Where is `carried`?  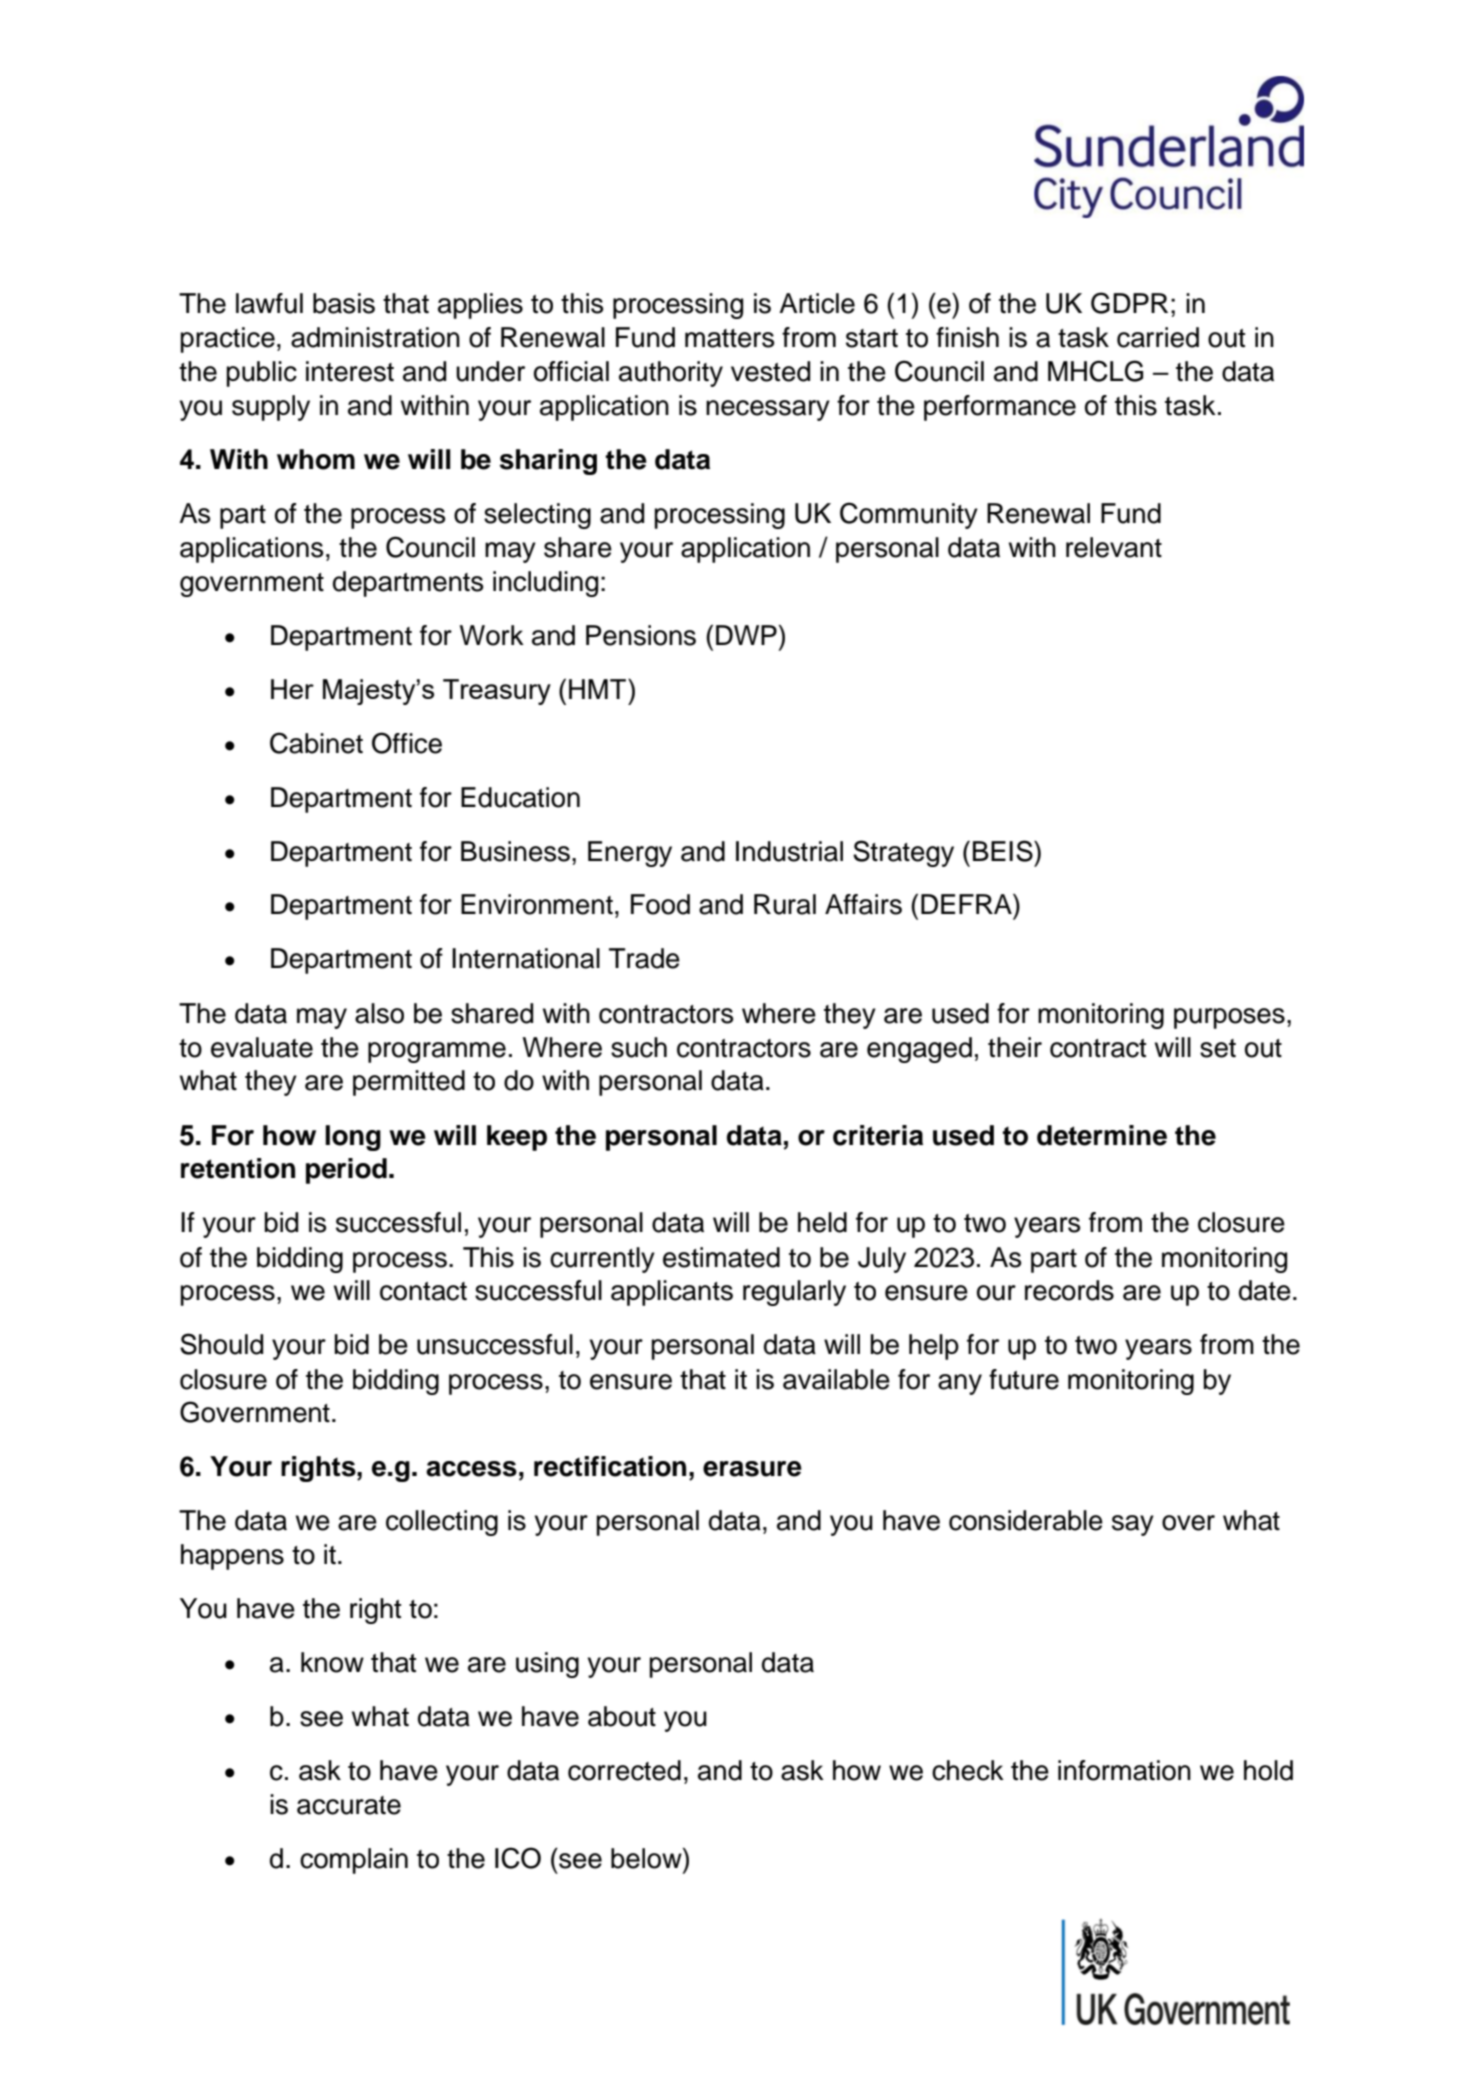
carried is located at coordinates (1158, 337).
